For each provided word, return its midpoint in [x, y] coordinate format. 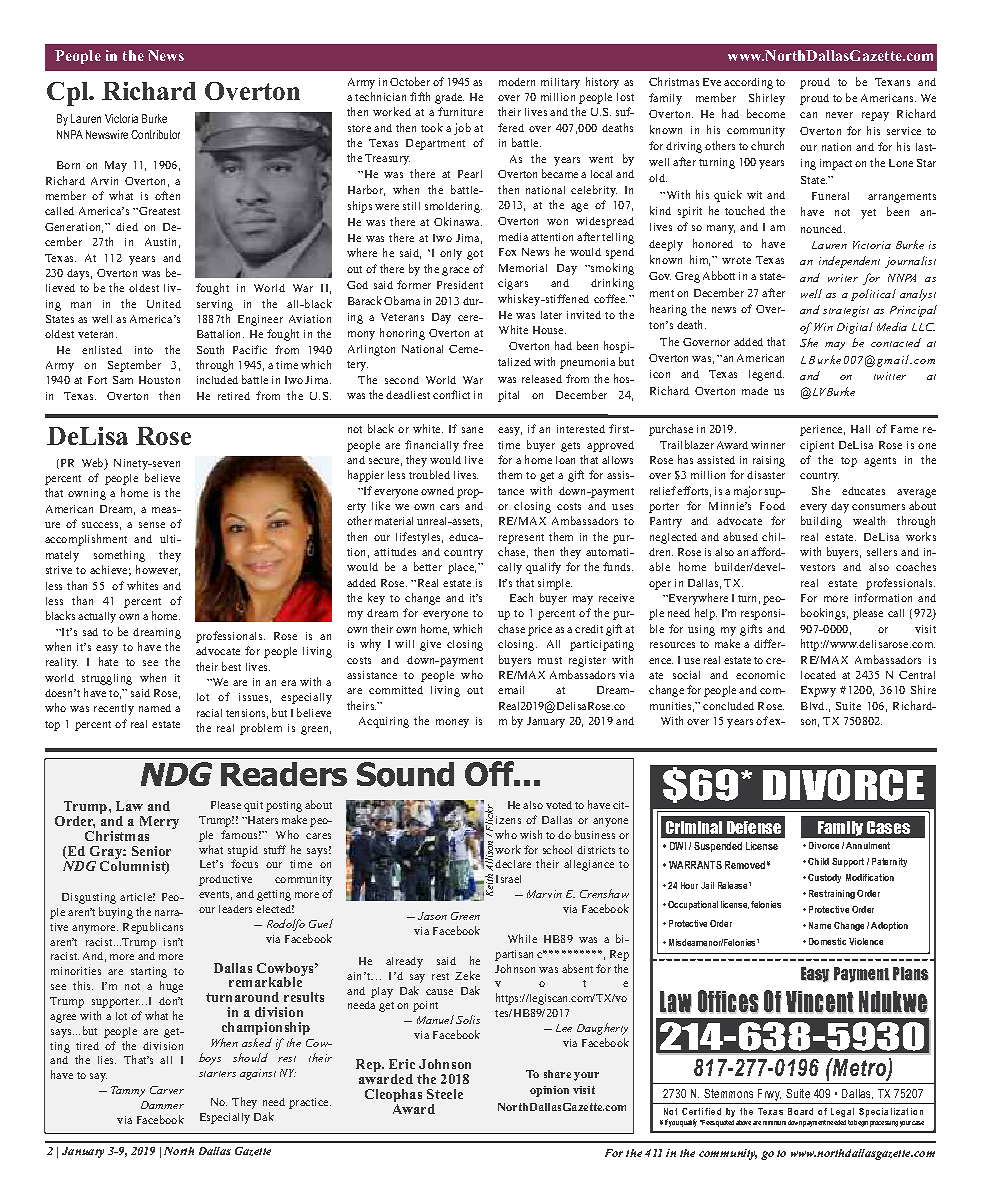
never [839, 115]
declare [513, 864]
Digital [855, 328]
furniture [460, 111]
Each [521, 597]
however [158, 570]
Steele [445, 1094]
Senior [151, 851]
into [144, 350]
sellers [882, 552]
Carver [167, 1090]
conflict [451, 394]
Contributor [155, 134]
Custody [824, 878]
